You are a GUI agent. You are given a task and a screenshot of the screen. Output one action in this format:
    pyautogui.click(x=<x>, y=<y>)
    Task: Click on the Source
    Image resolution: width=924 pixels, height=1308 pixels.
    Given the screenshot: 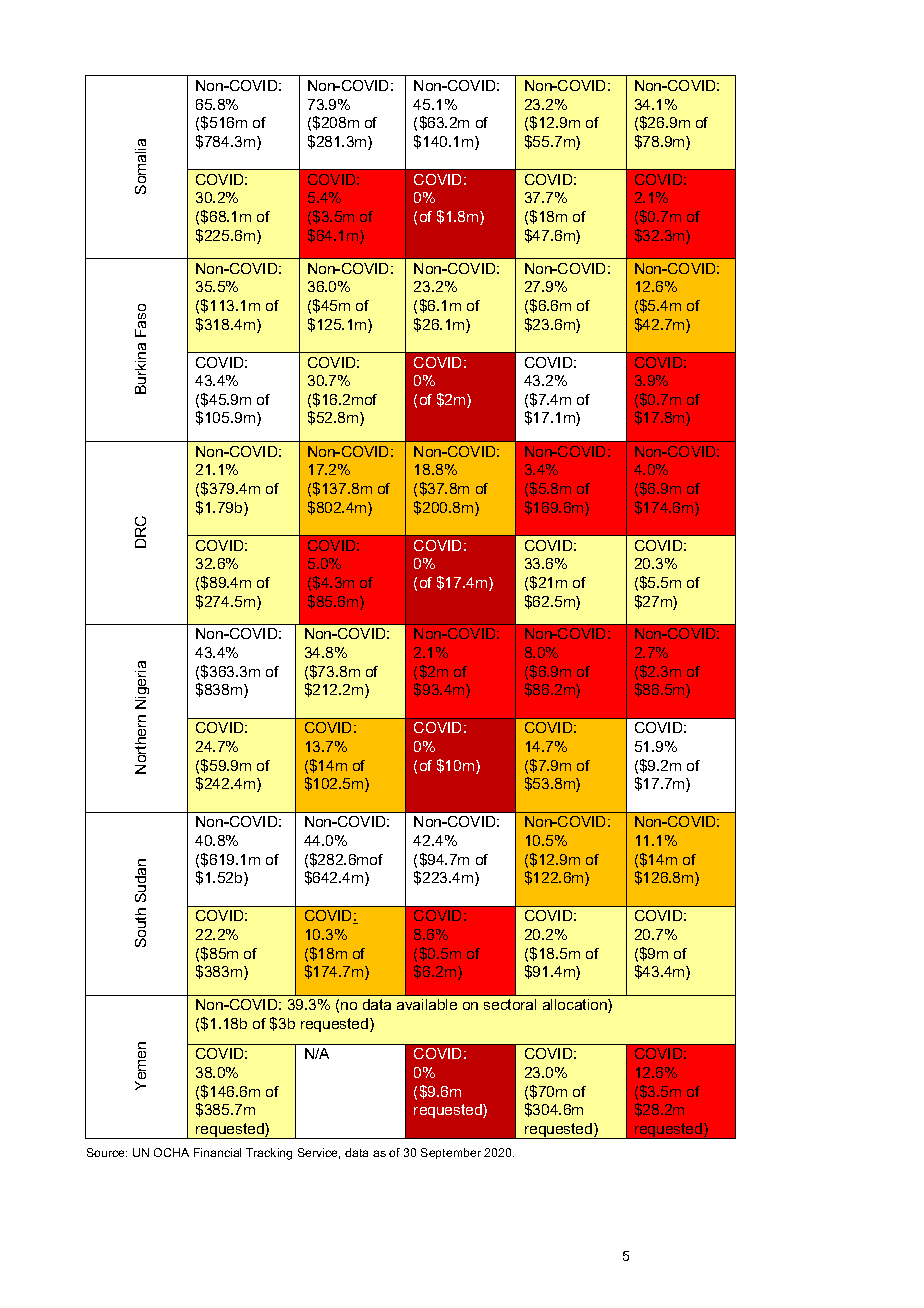 What is the action you would take?
    pyautogui.click(x=107, y=1152)
